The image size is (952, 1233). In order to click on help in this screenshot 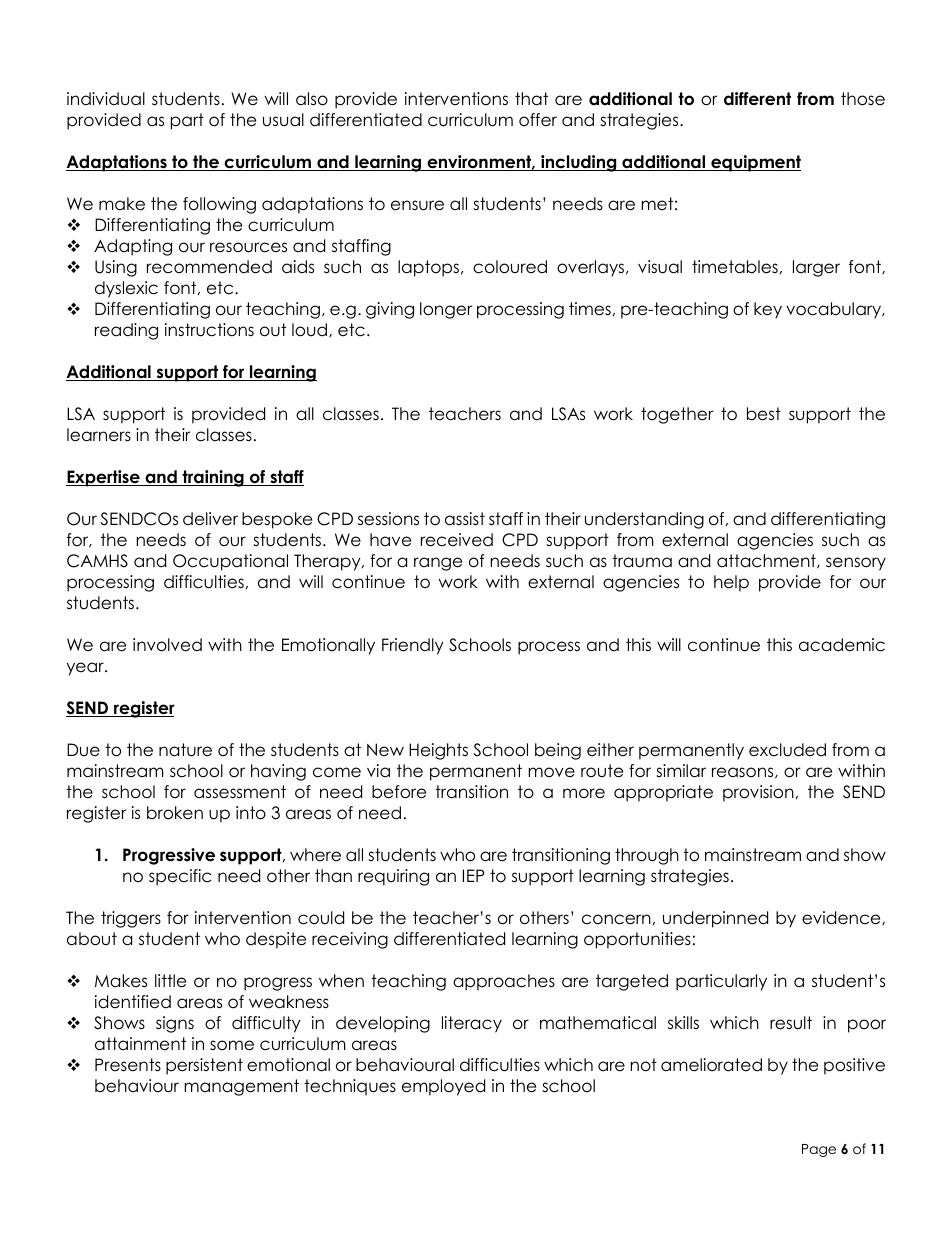, I will do `click(731, 583)`.
